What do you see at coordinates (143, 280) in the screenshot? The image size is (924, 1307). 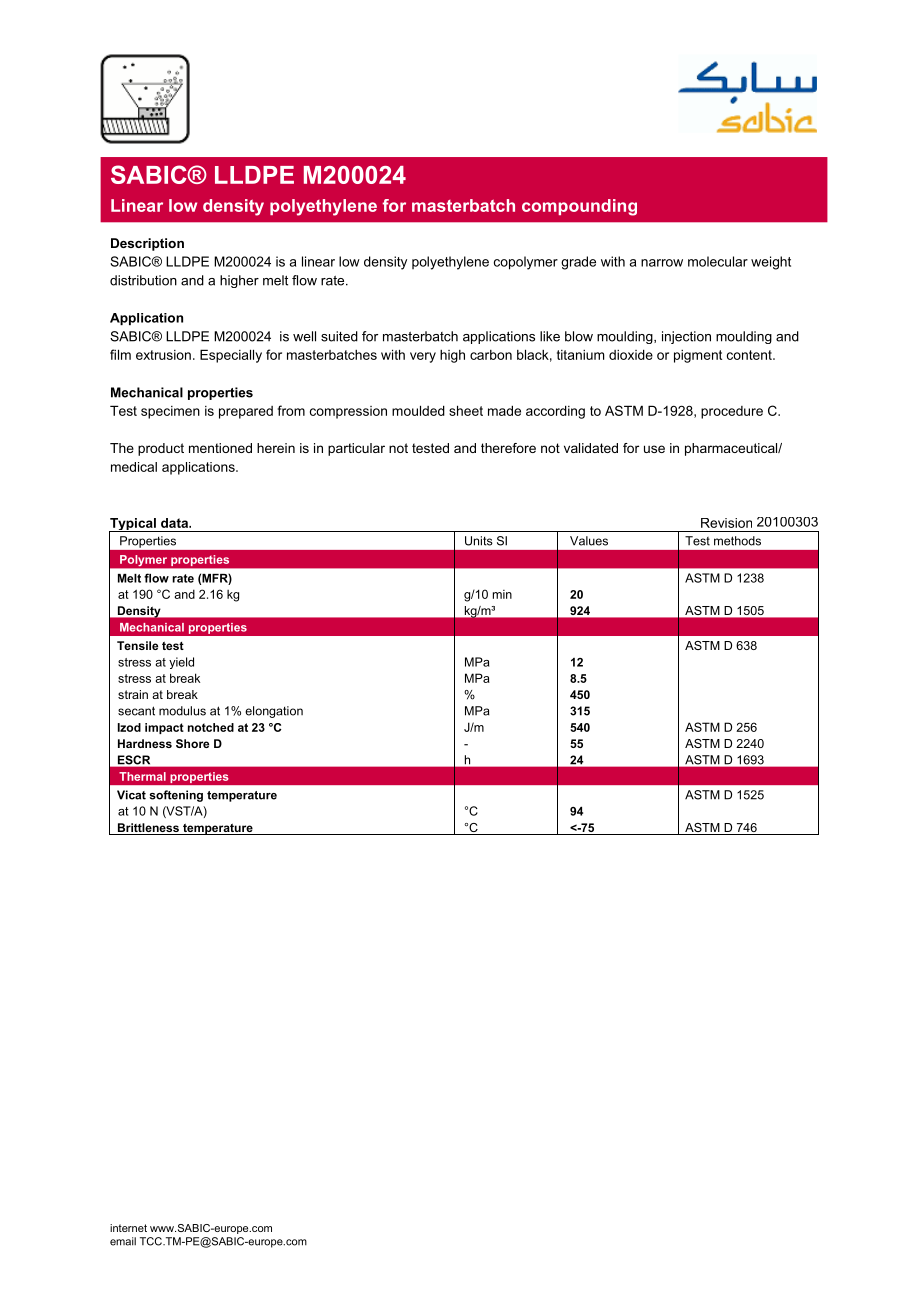 I see `distribution` at bounding box center [143, 280].
